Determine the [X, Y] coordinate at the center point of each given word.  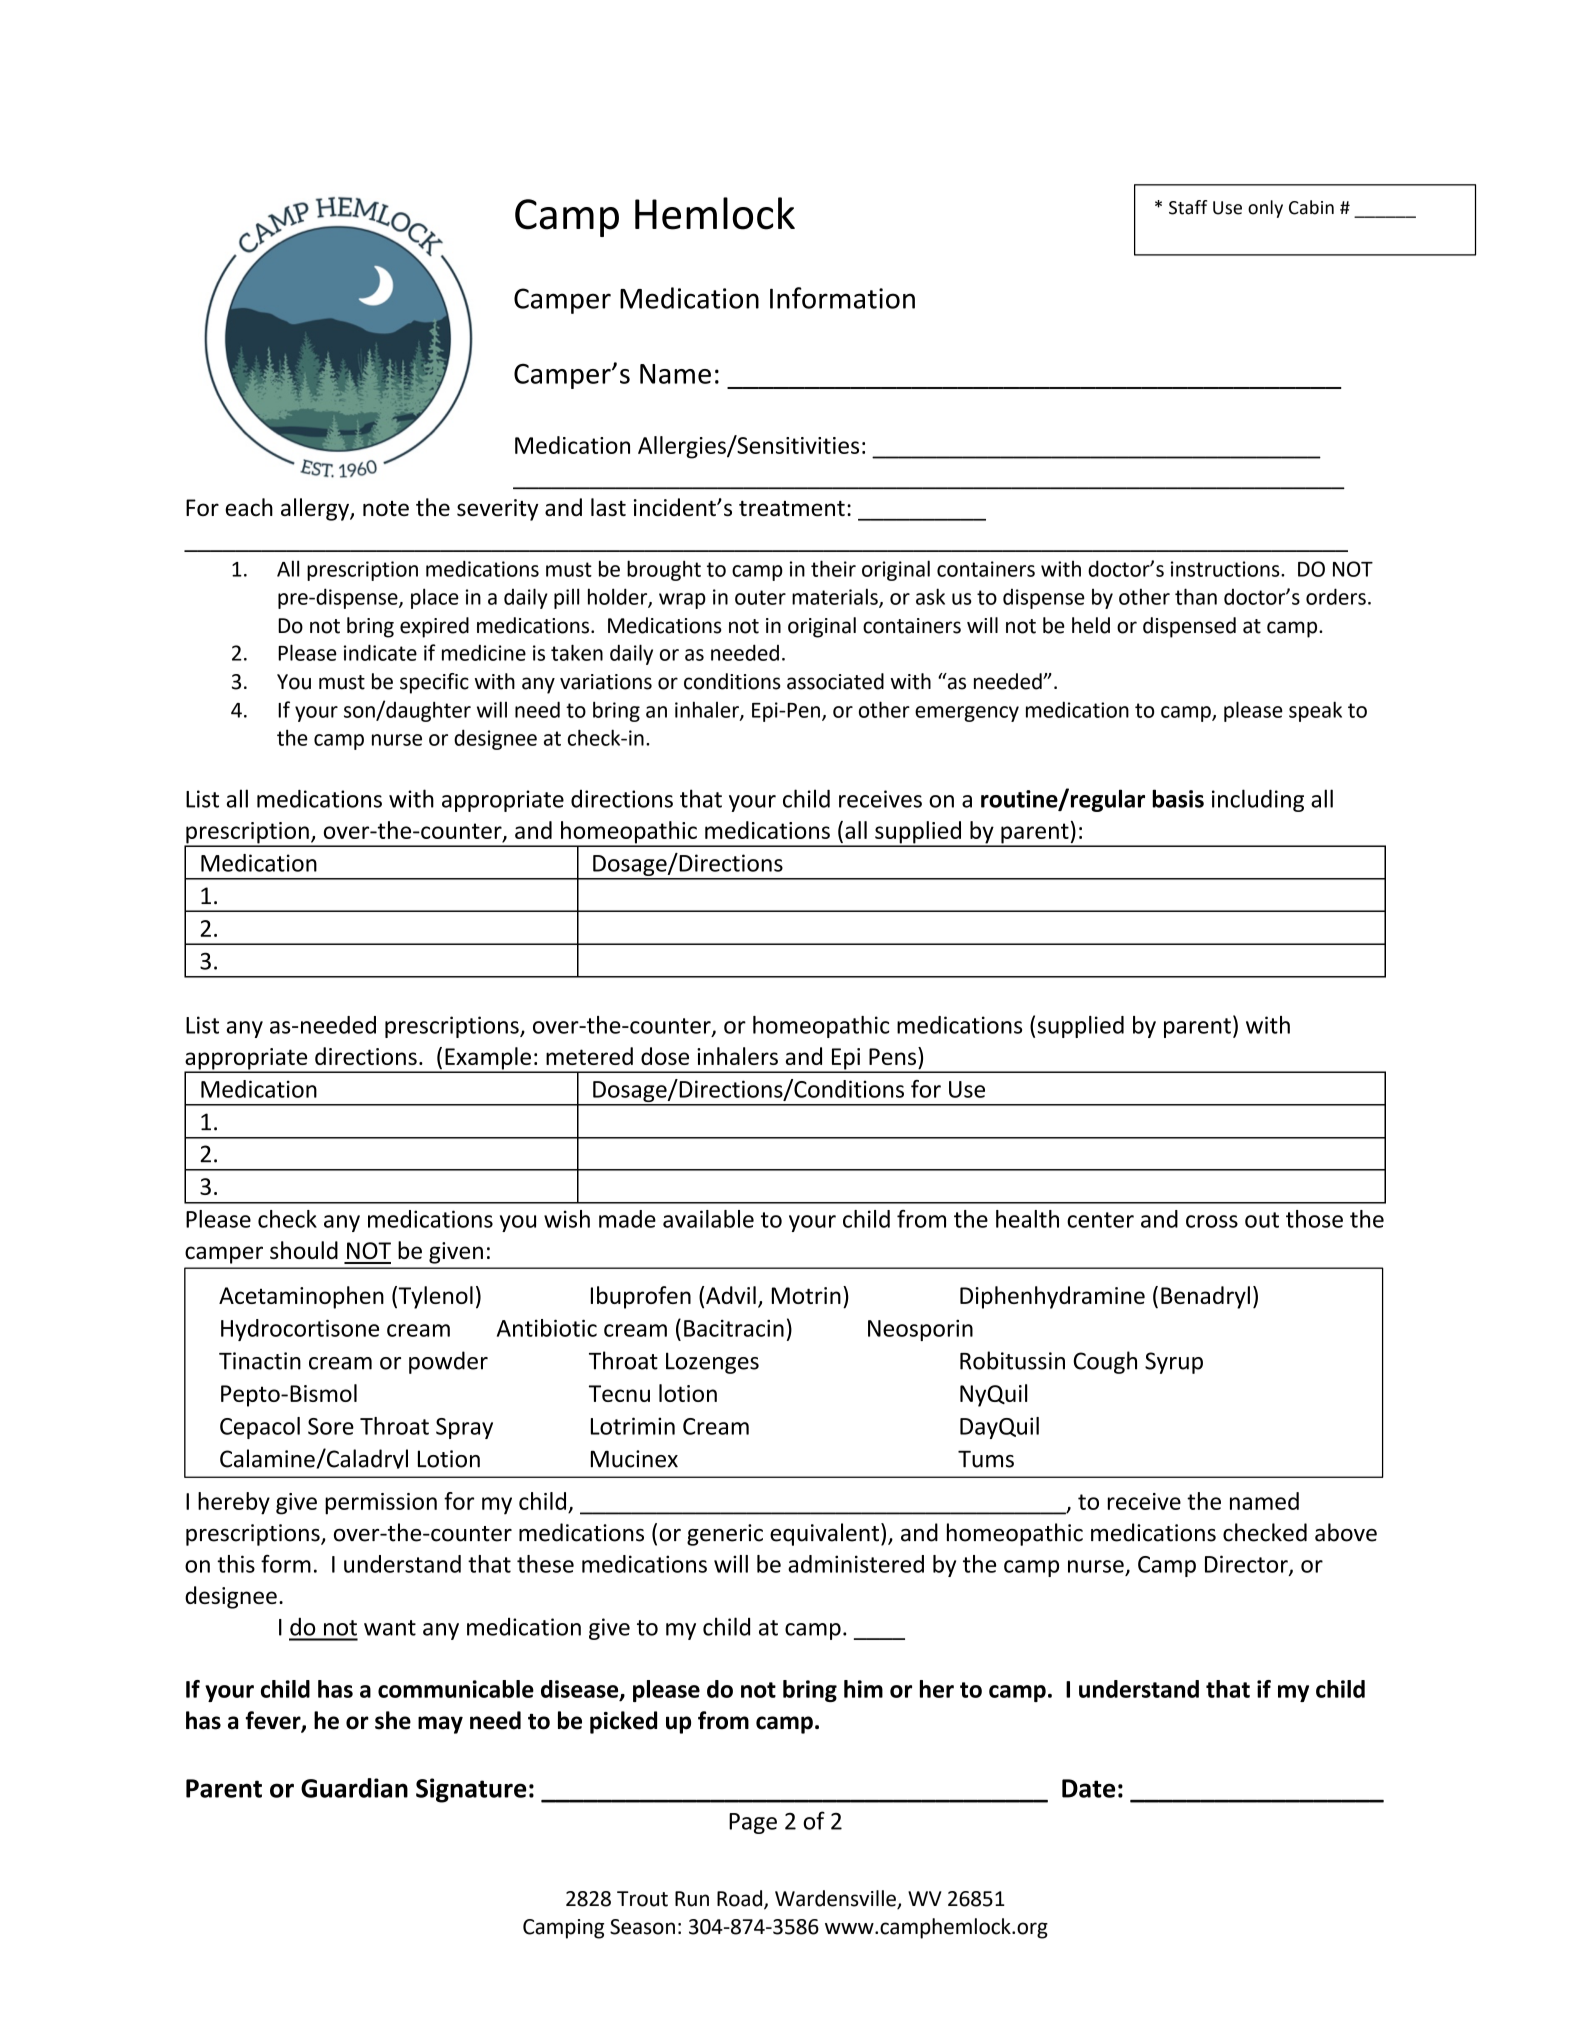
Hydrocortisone [300, 1330]
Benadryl [1205, 1297]
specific [434, 683]
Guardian [354, 1788]
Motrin [806, 1295]
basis [1178, 798]
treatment [792, 508]
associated [835, 681]
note [386, 508]
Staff [1188, 207]
